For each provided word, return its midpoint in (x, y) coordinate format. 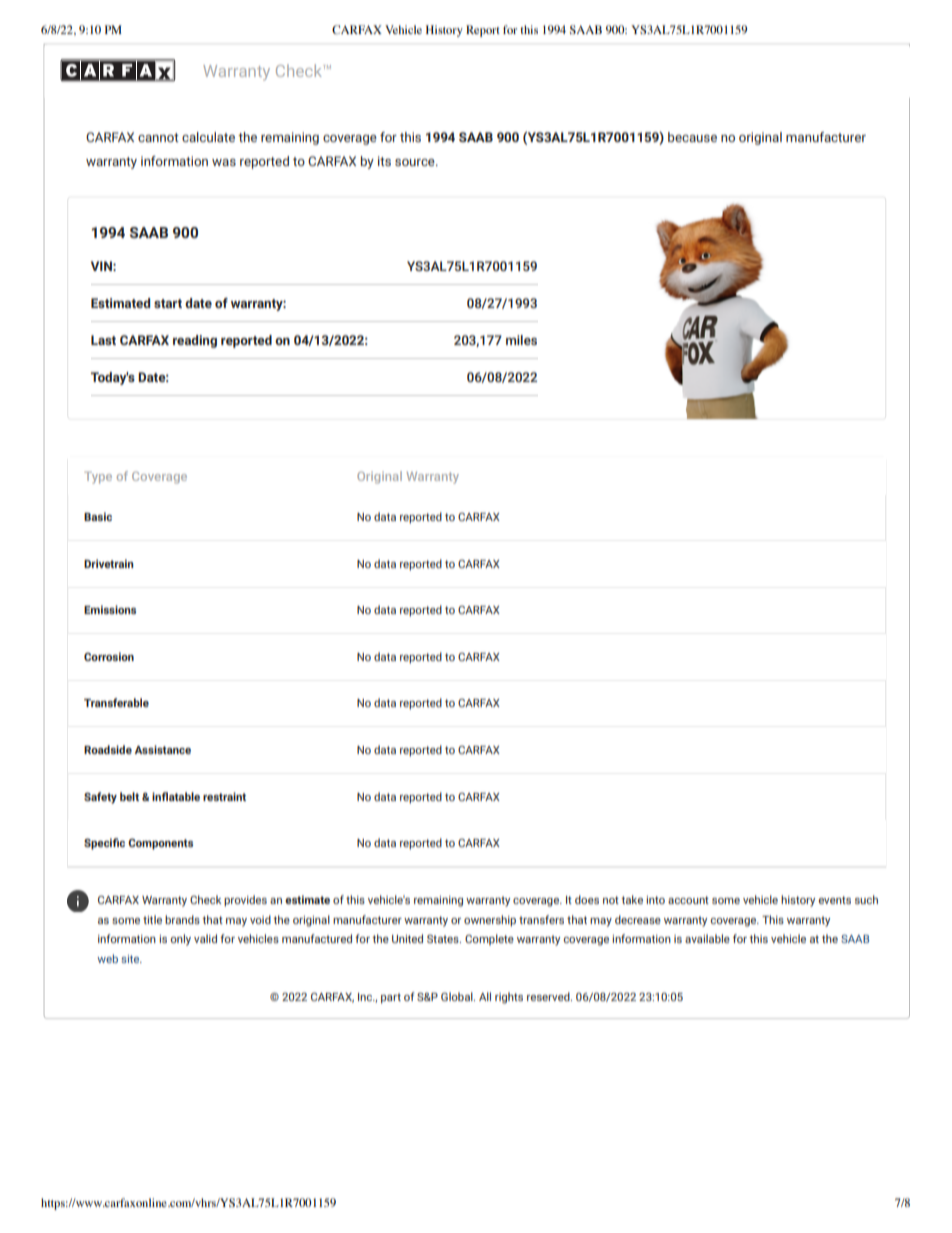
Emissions (110, 609)
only (180, 940)
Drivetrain (109, 563)
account (688, 900)
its (384, 161)
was (224, 162)
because (692, 137)
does (587, 899)
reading (195, 341)
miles (521, 340)
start (168, 303)
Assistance (162, 749)
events (834, 900)
